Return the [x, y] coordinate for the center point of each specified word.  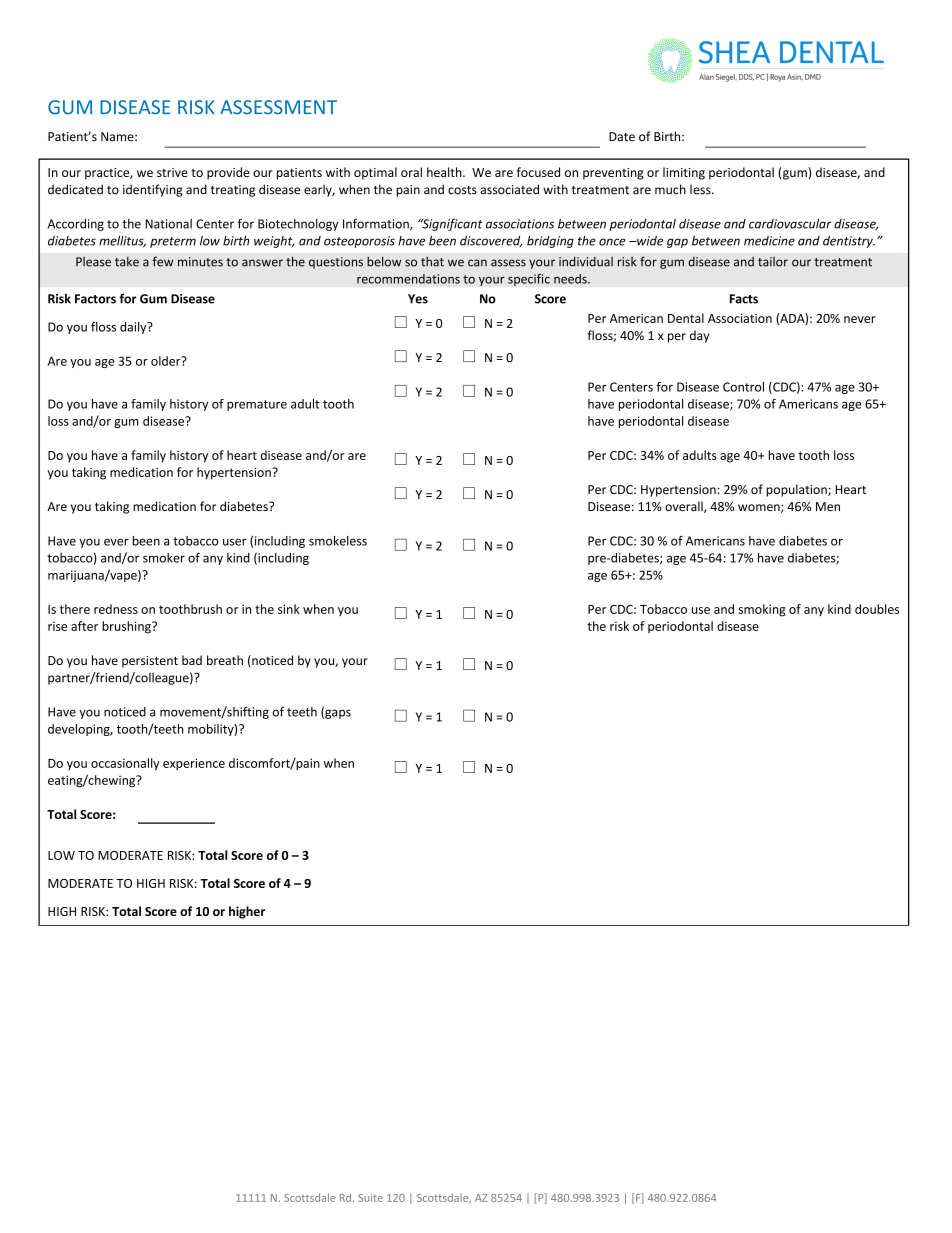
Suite [370, 1198]
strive [172, 172]
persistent [150, 662]
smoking [762, 610]
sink [289, 609]
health [445, 172]
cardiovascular [790, 224]
